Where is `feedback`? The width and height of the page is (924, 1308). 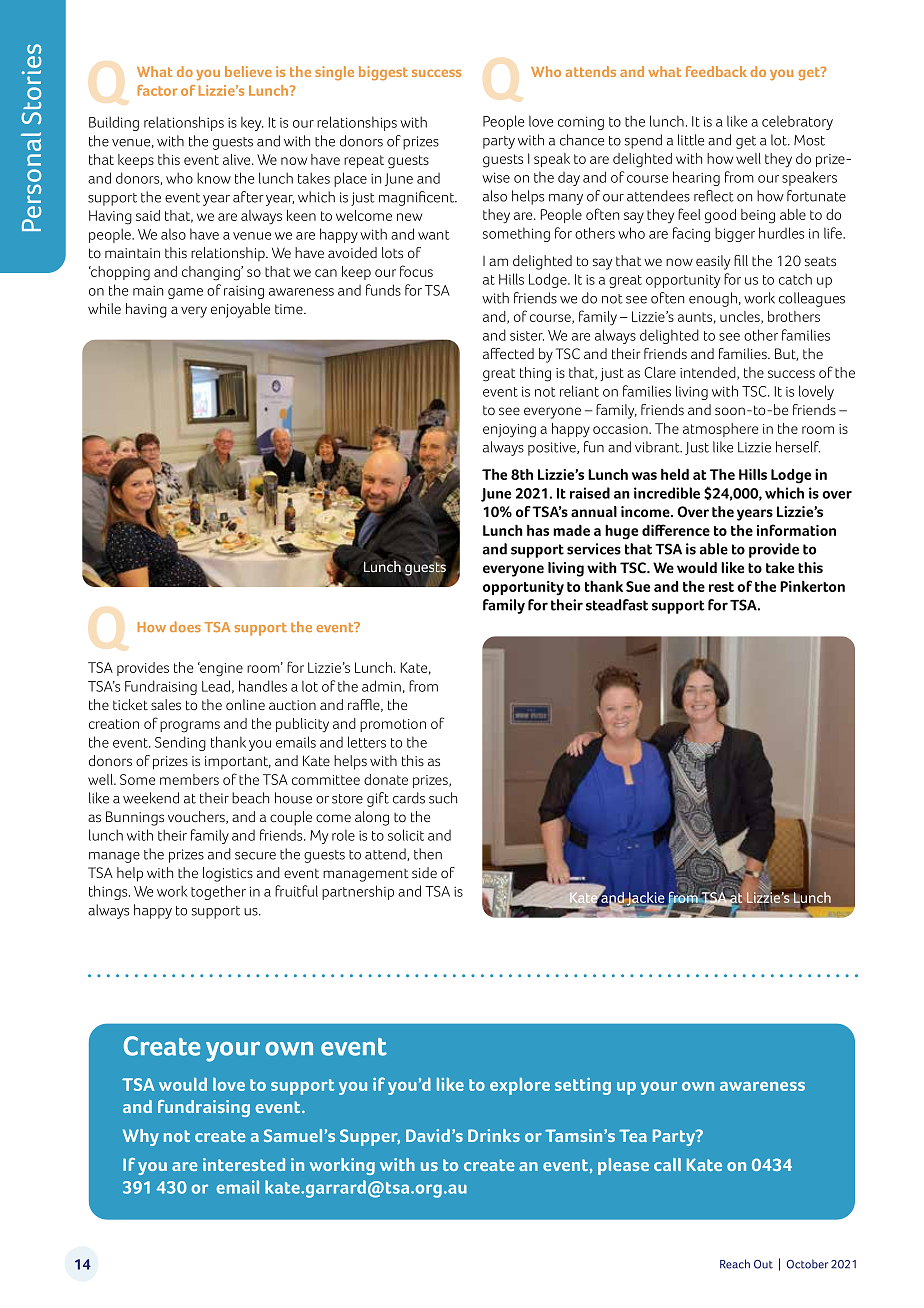 feedback is located at coordinates (716, 71).
